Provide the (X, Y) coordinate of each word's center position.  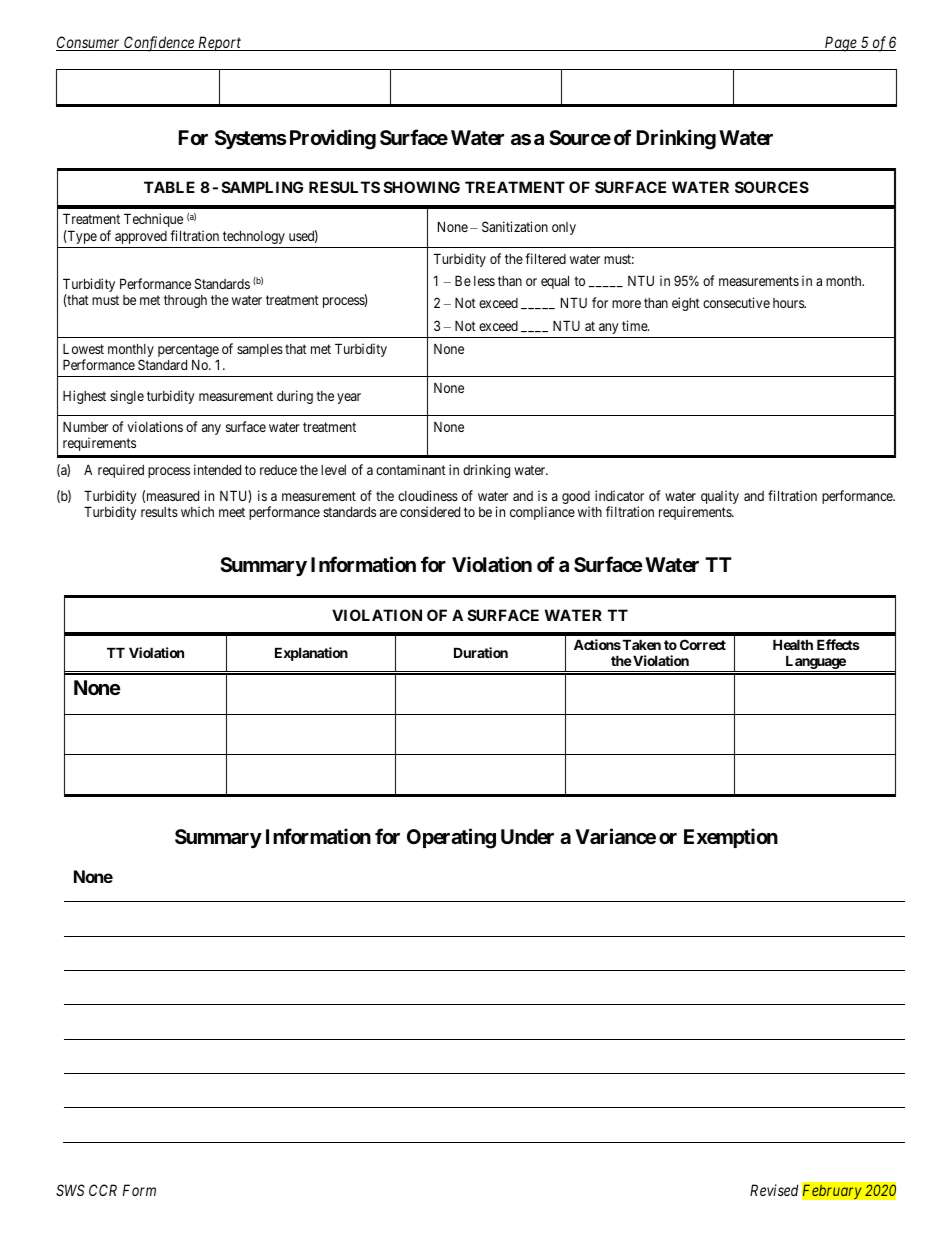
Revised (774, 1190)
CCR (103, 1190)
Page (840, 44)
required (121, 471)
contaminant (411, 469)
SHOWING (422, 187)
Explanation (311, 654)
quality (720, 497)
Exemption (731, 838)
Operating (451, 838)
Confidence (159, 44)
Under (527, 836)
